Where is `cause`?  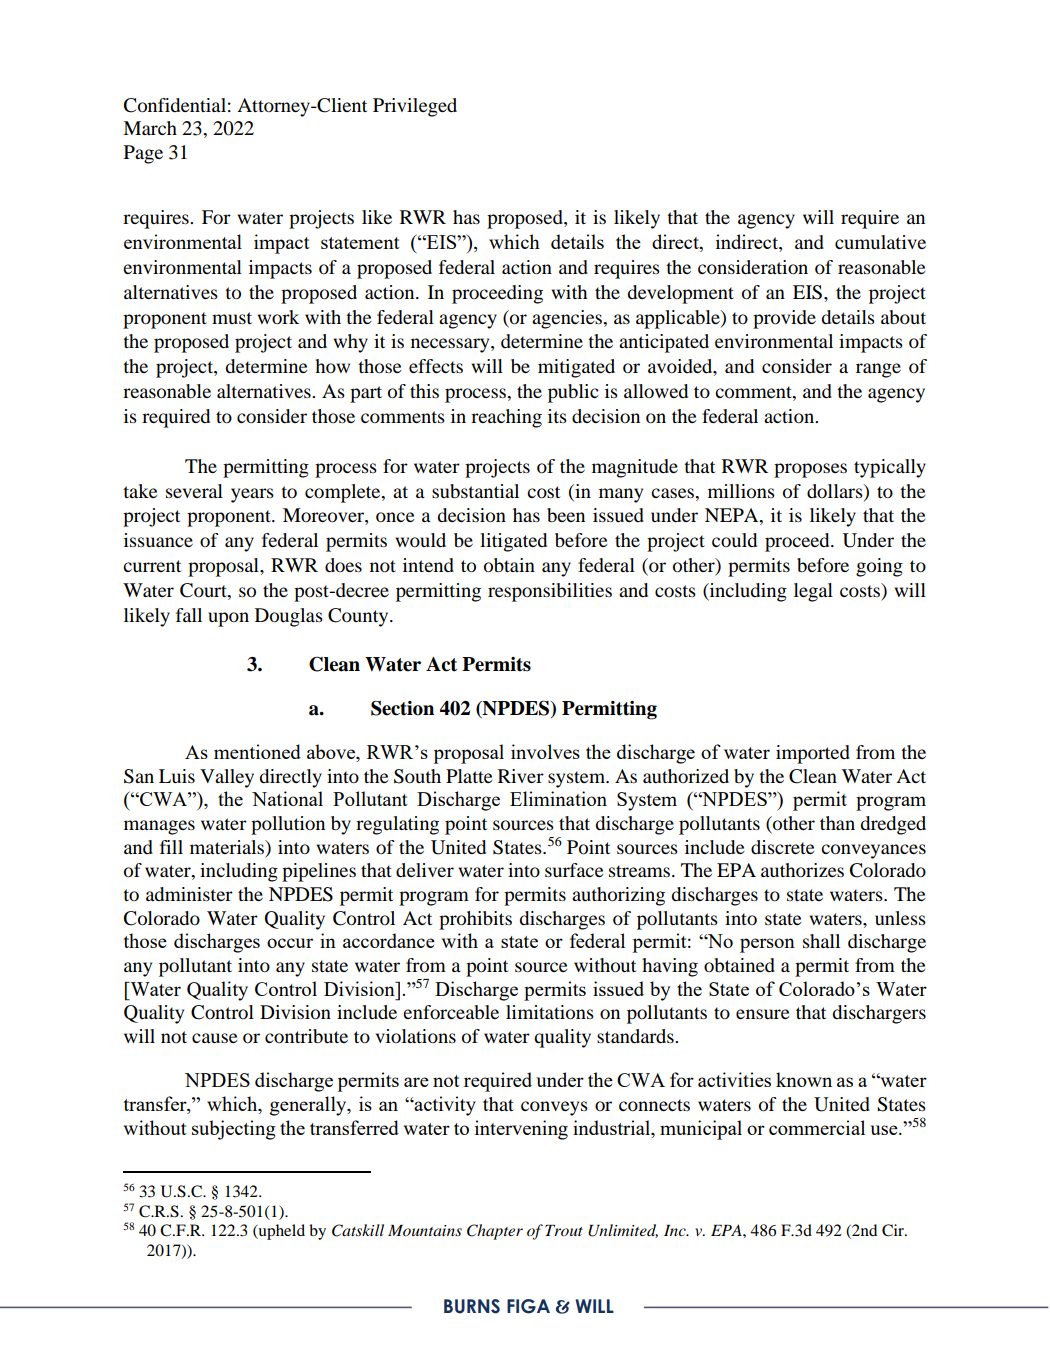 cause is located at coordinates (215, 1038).
